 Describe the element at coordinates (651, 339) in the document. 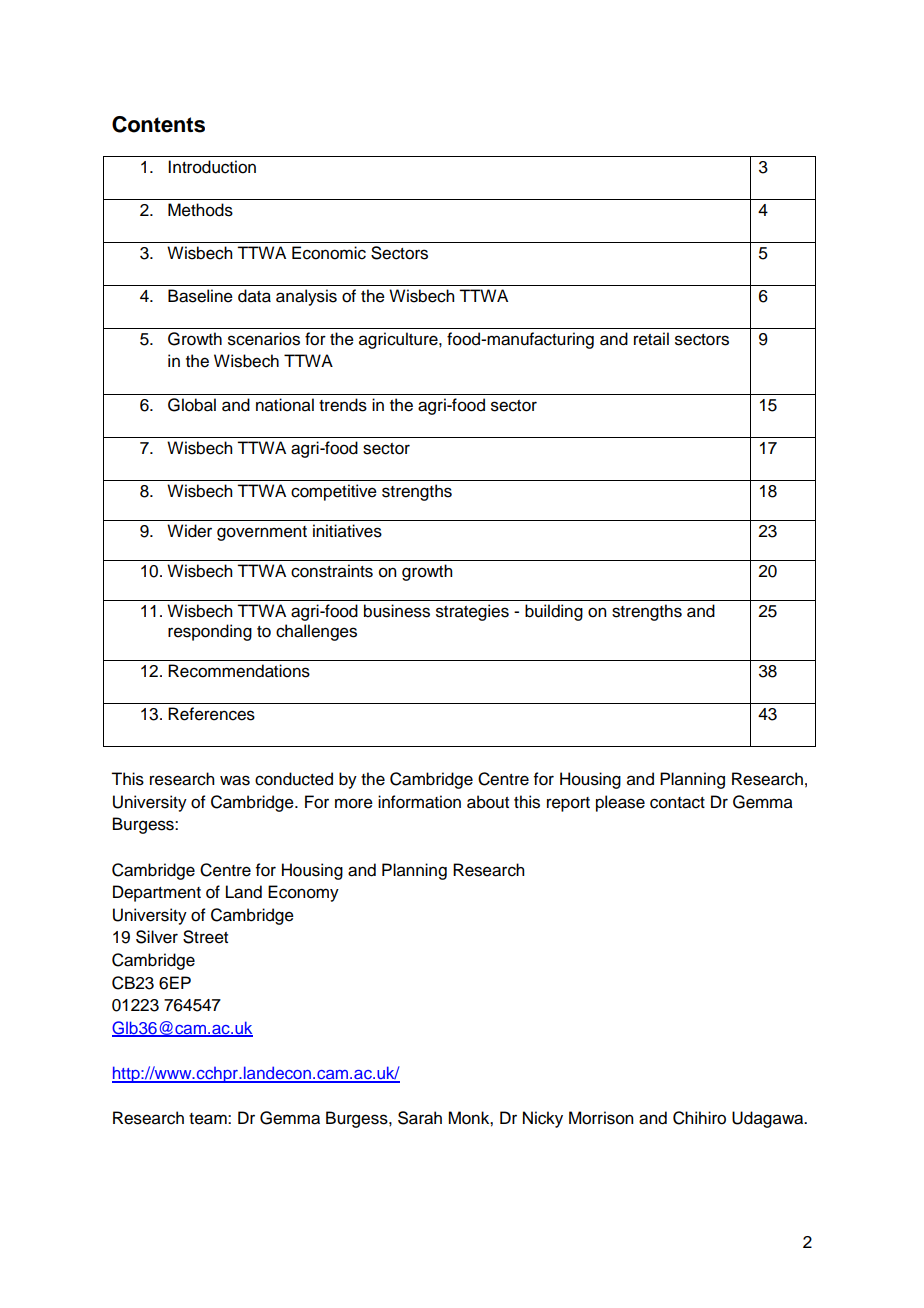

I see `retail` at that location.
